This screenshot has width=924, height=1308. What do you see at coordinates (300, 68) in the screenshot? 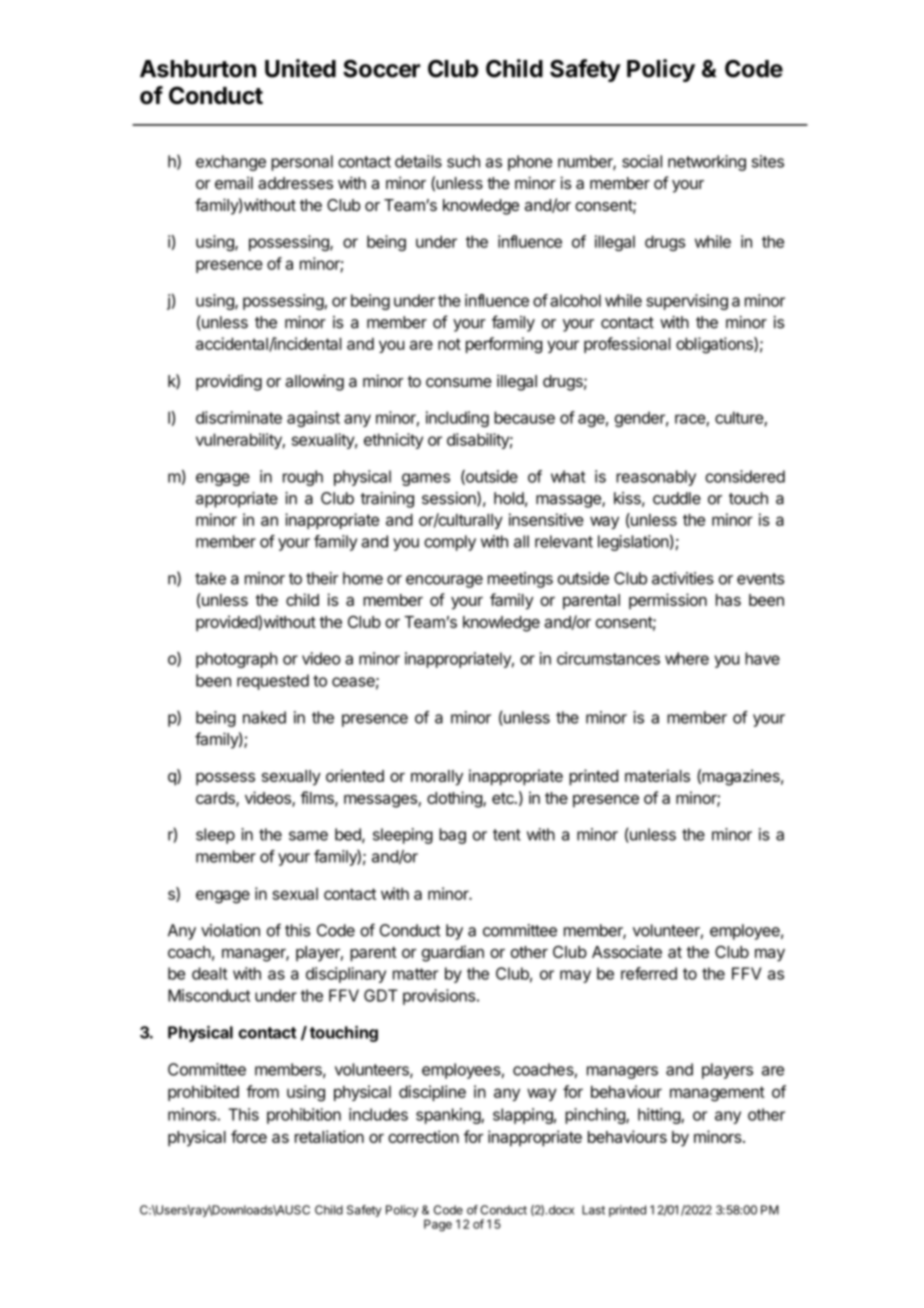
I see `United` at bounding box center [300, 68].
